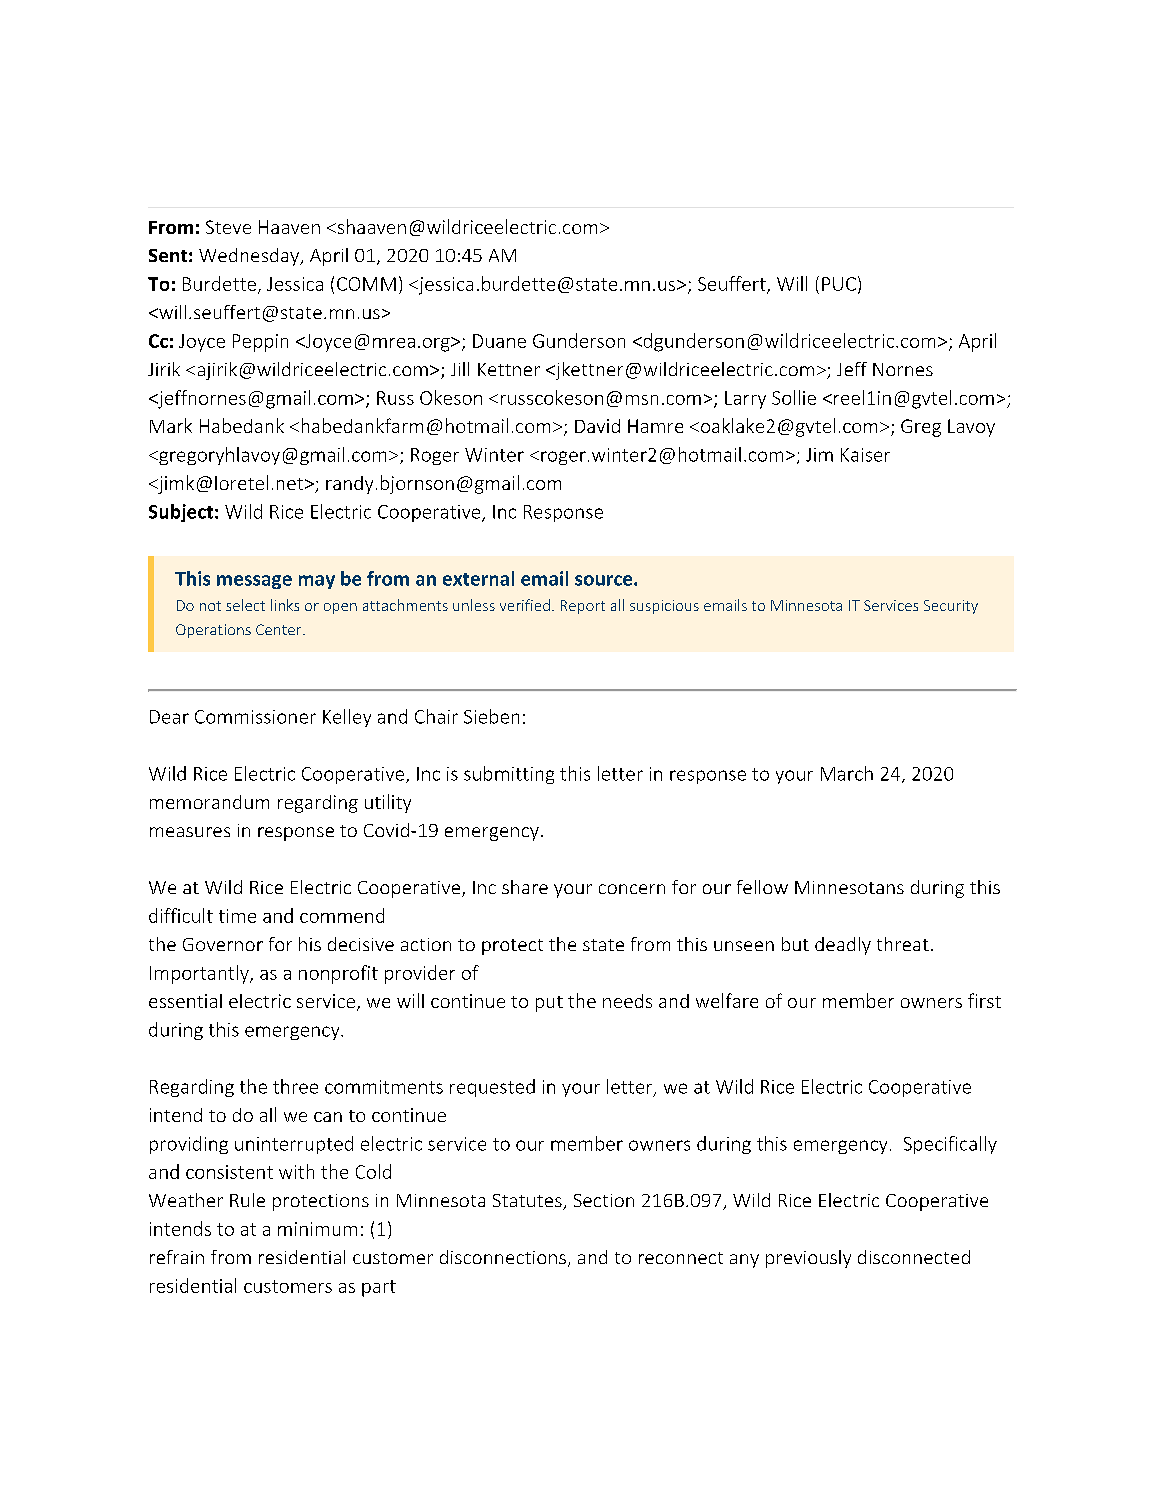  Describe the element at coordinates (865, 455) in the page. I see `Kaiser` at that location.
